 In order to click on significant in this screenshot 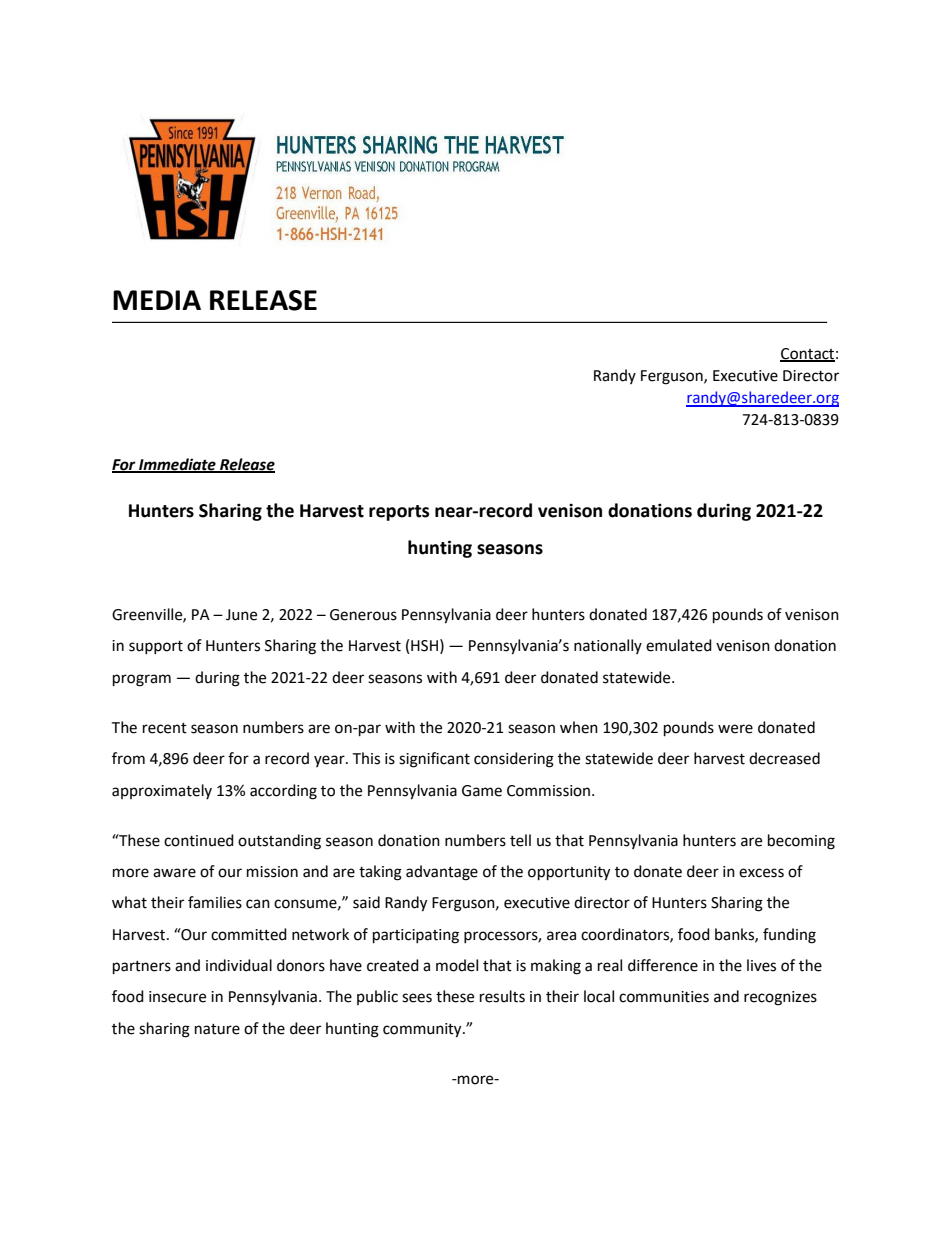, I will do `click(434, 760)`.
